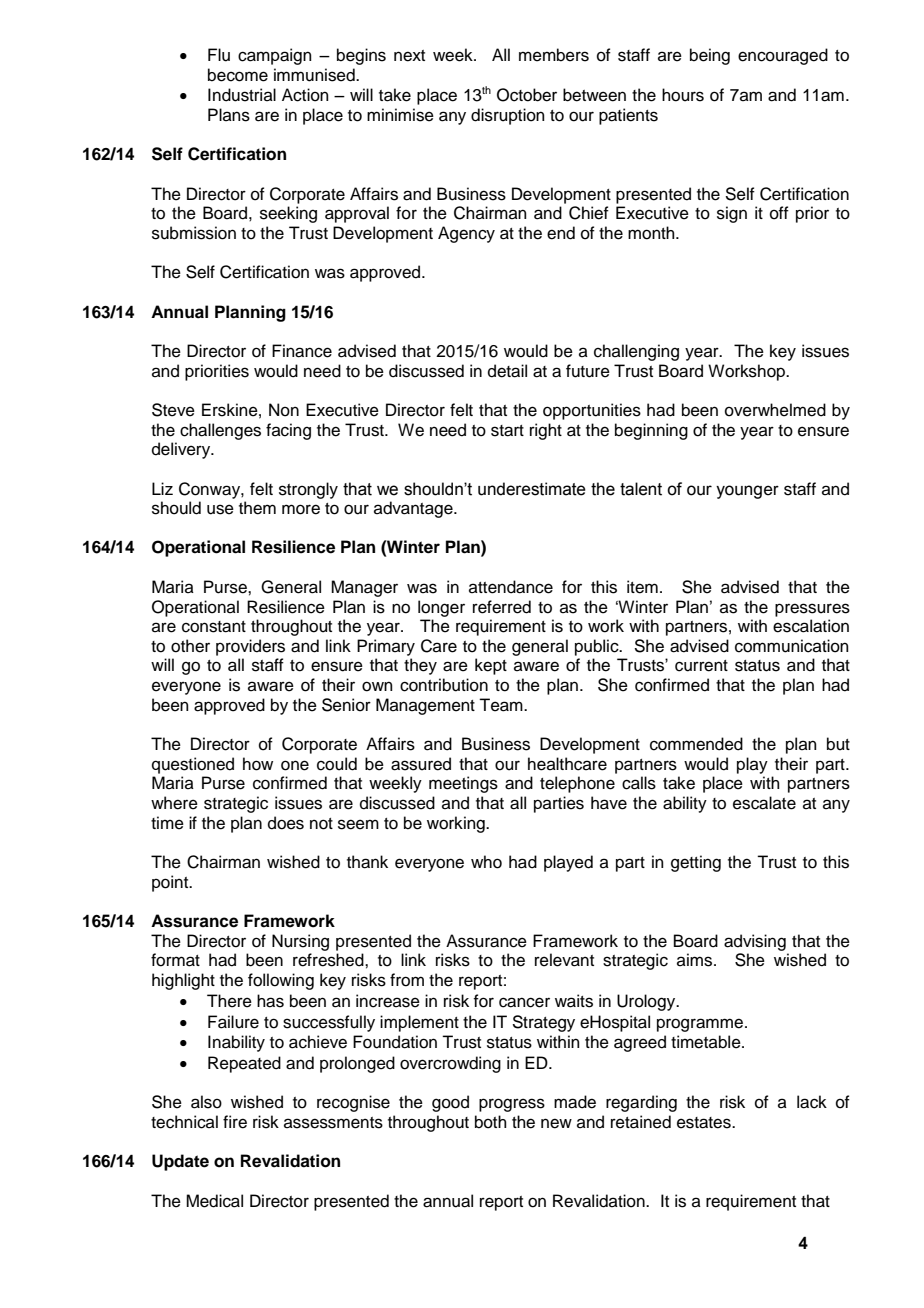 The image size is (924, 1308). I want to click on providers, so click(250, 647).
